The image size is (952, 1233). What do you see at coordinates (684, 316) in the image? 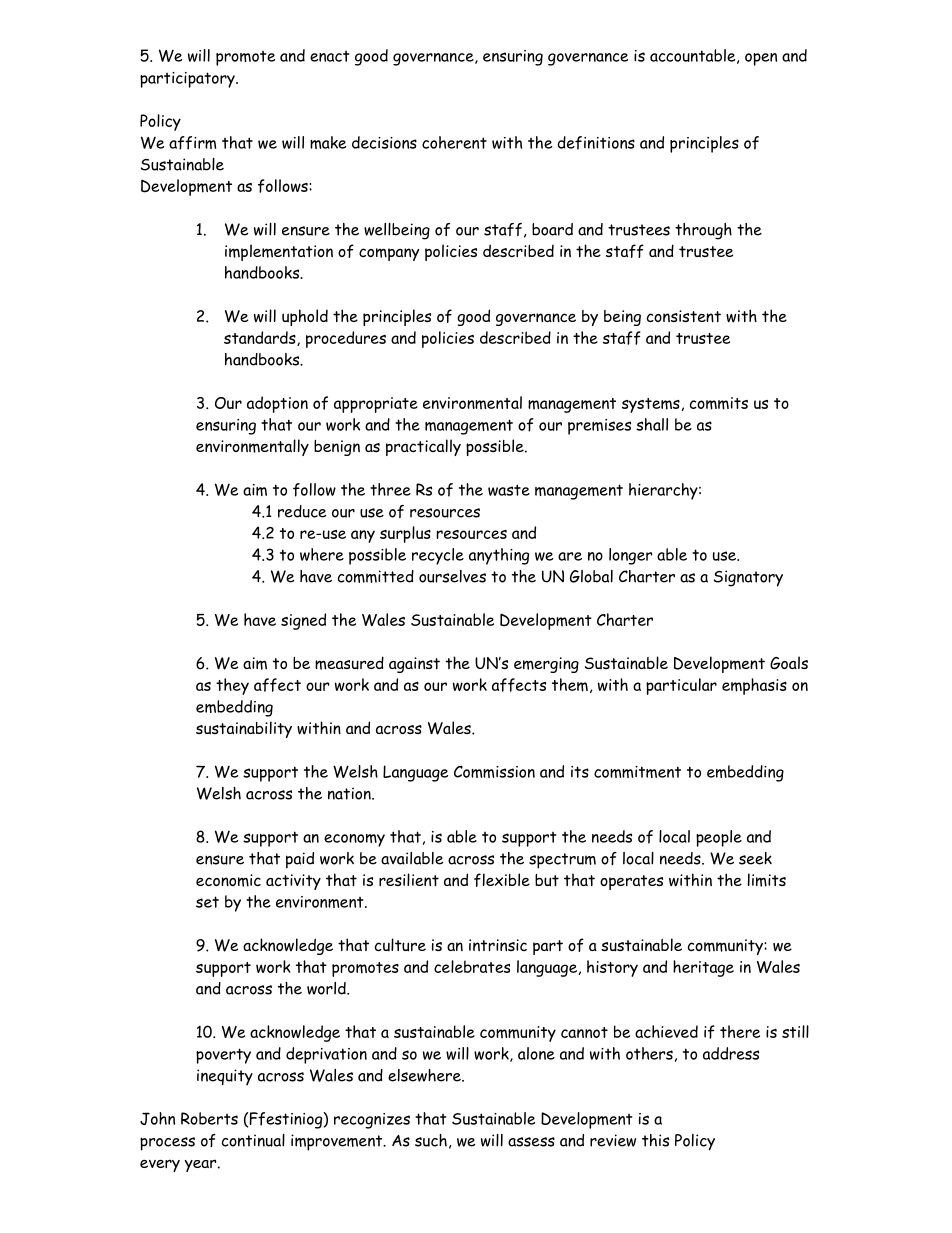
I see `consistent` at bounding box center [684, 316].
